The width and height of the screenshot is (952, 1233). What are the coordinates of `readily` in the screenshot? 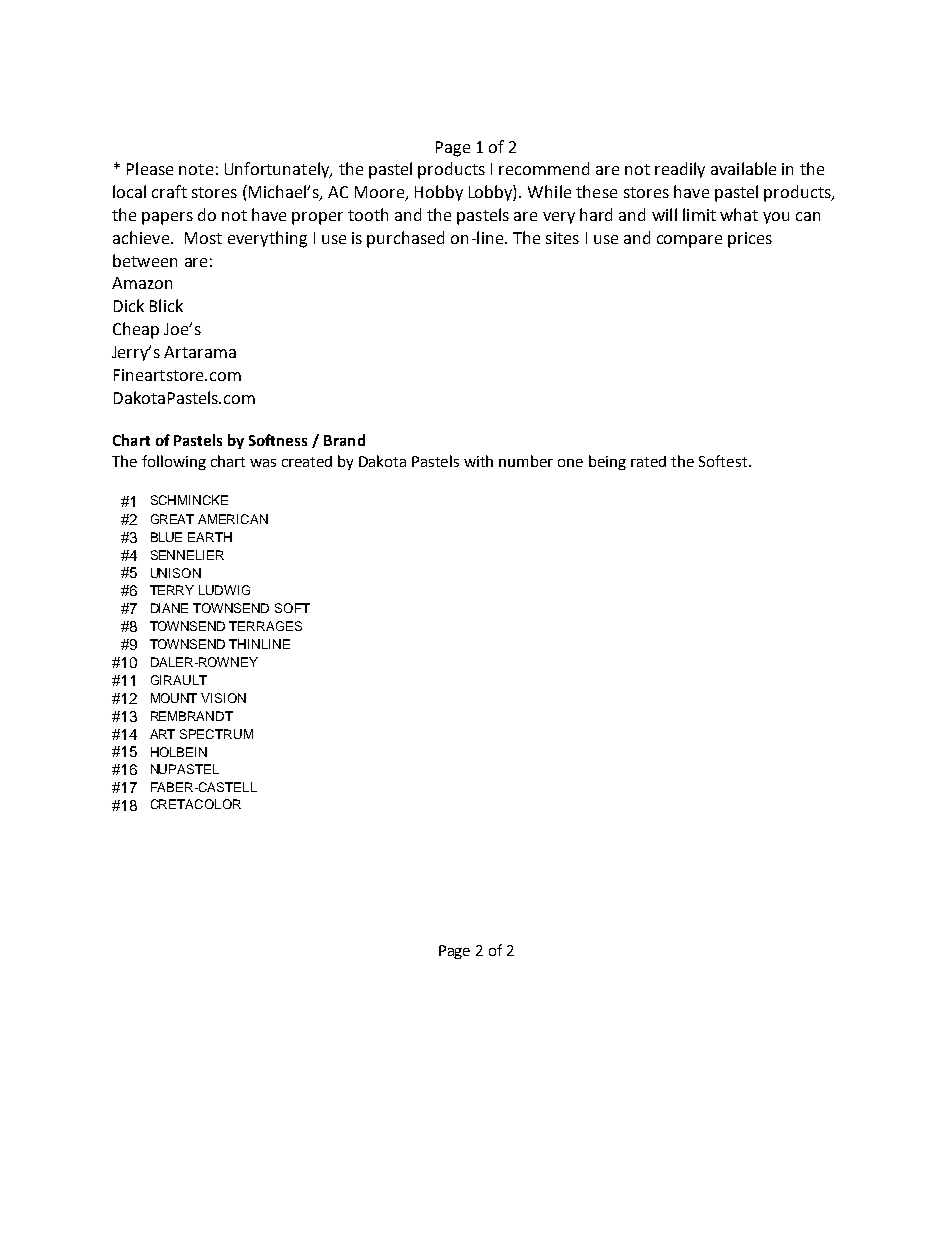 It's located at (680, 170).
